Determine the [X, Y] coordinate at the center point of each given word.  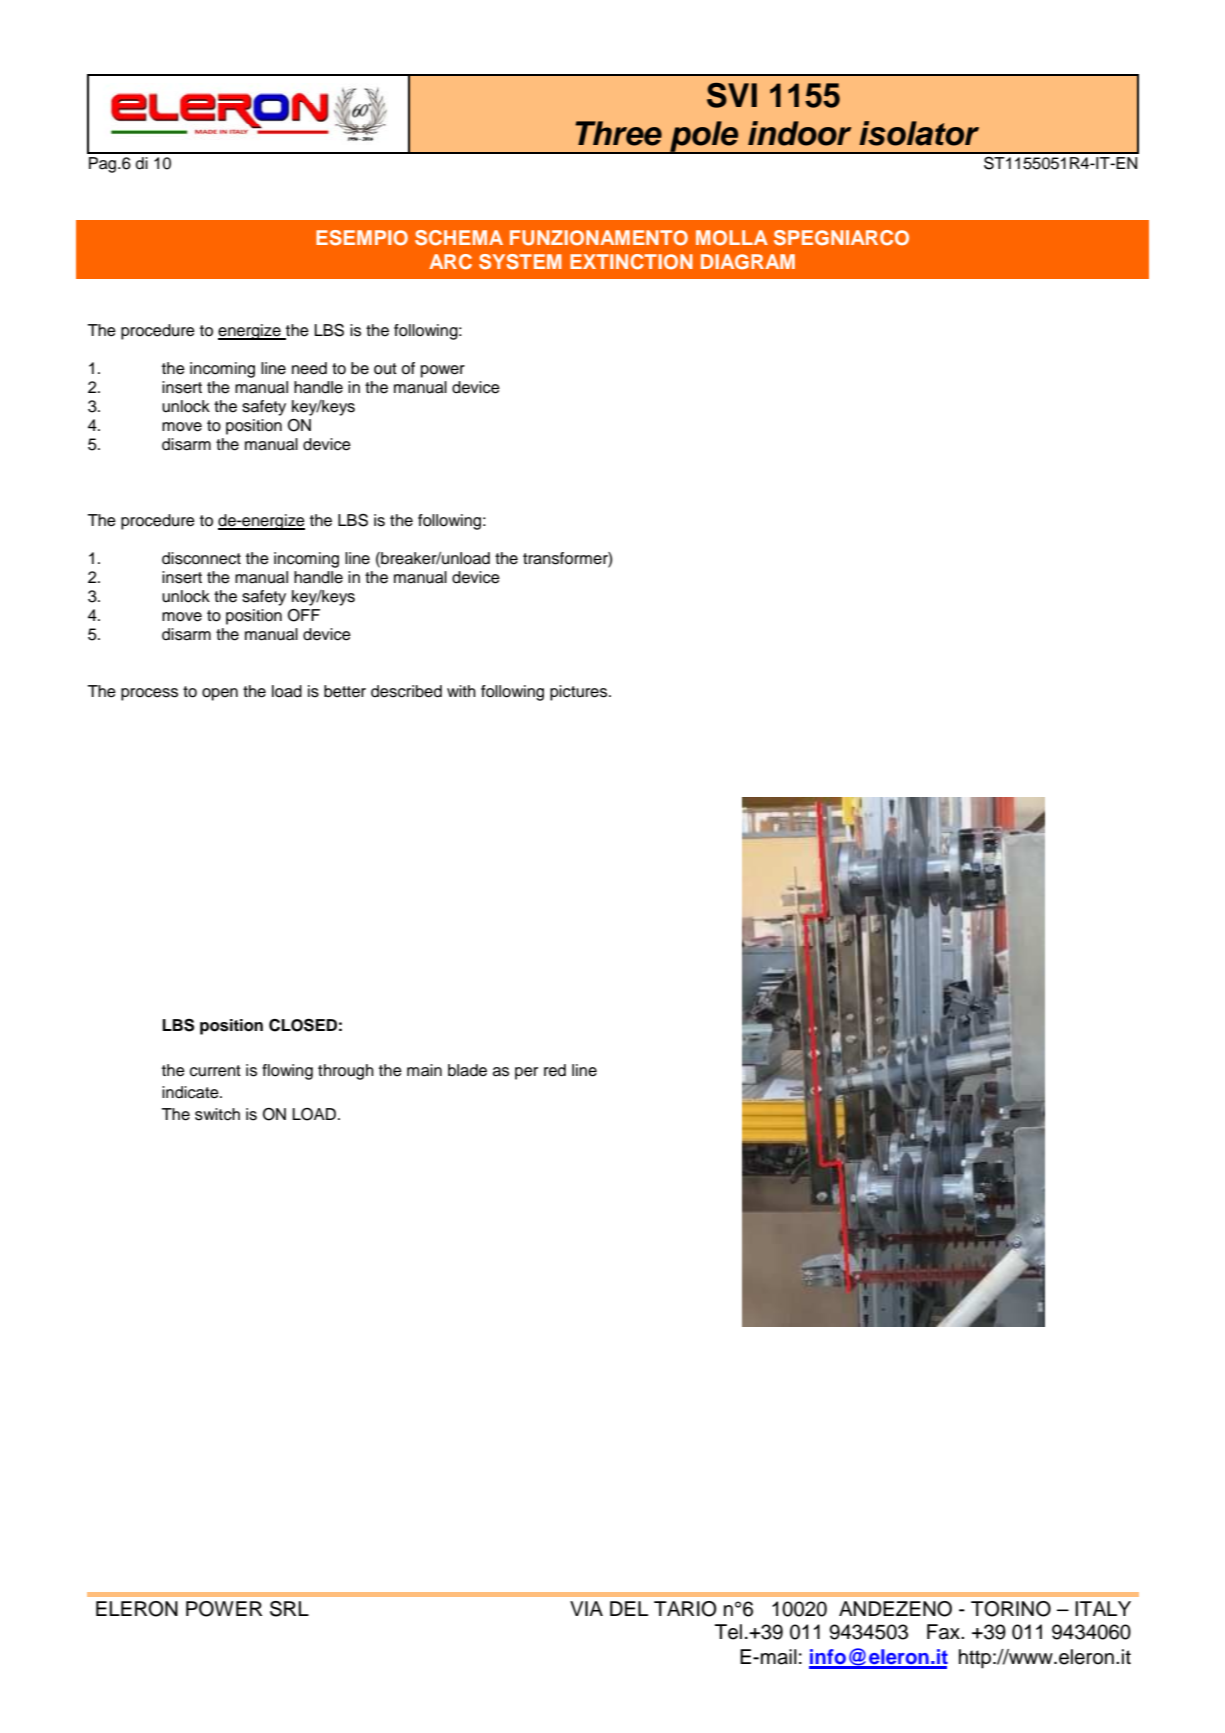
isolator [919, 133]
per [526, 1073]
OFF [304, 615]
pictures [580, 693]
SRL [289, 1609]
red [555, 1070]
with [461, 691]
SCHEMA [459, 238]
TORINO [1011, 1609]
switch [217, 1114]
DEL [629, 1608]
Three [618, 133]
